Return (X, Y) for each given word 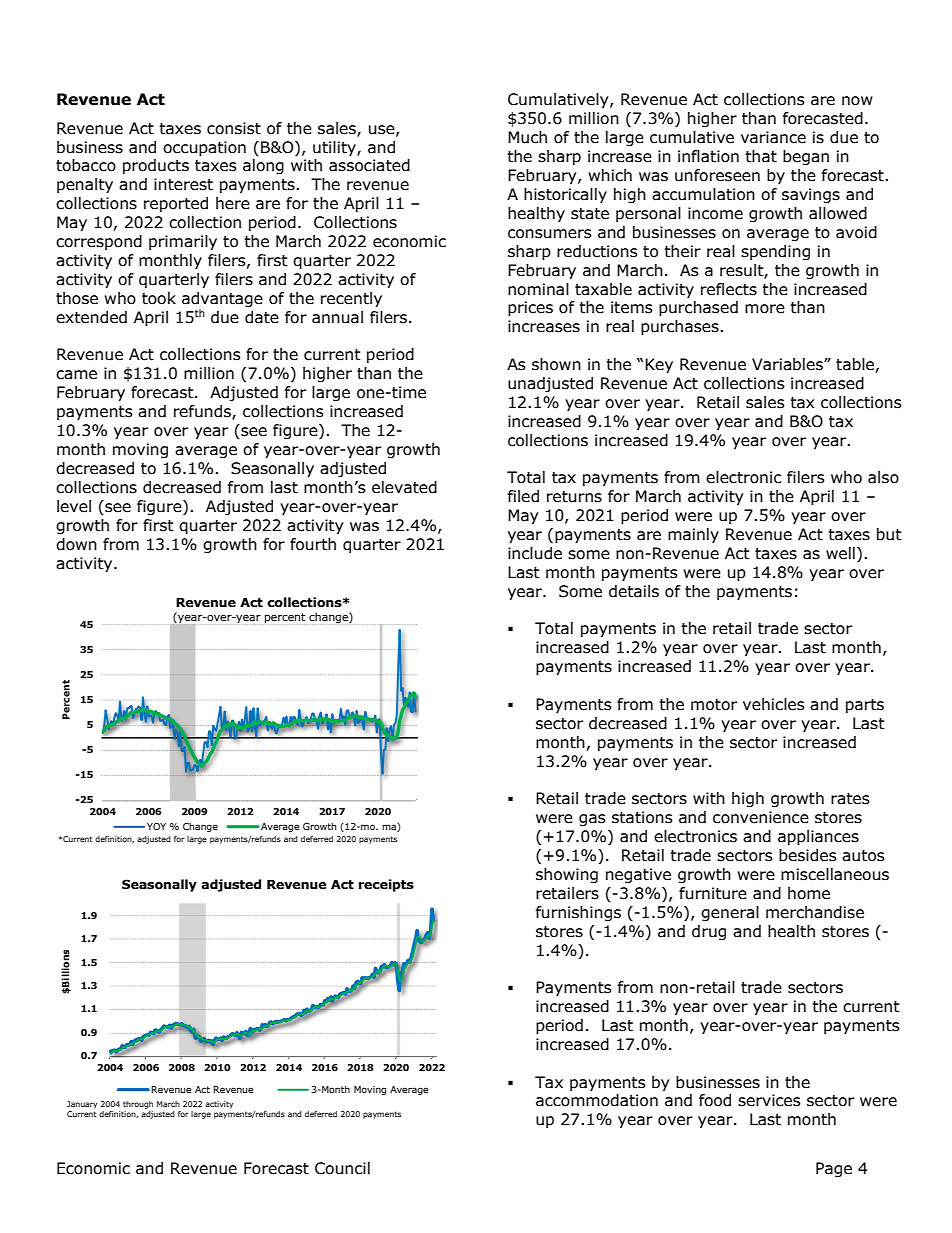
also (883, 477)
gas (592, 820)
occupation (204, 148)
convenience (761, 817)
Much (527, 137)
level (74, 506)
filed (523, 496)
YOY (156, 826)
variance (773, 137)
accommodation (597, 1100)
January (82, 1105)
